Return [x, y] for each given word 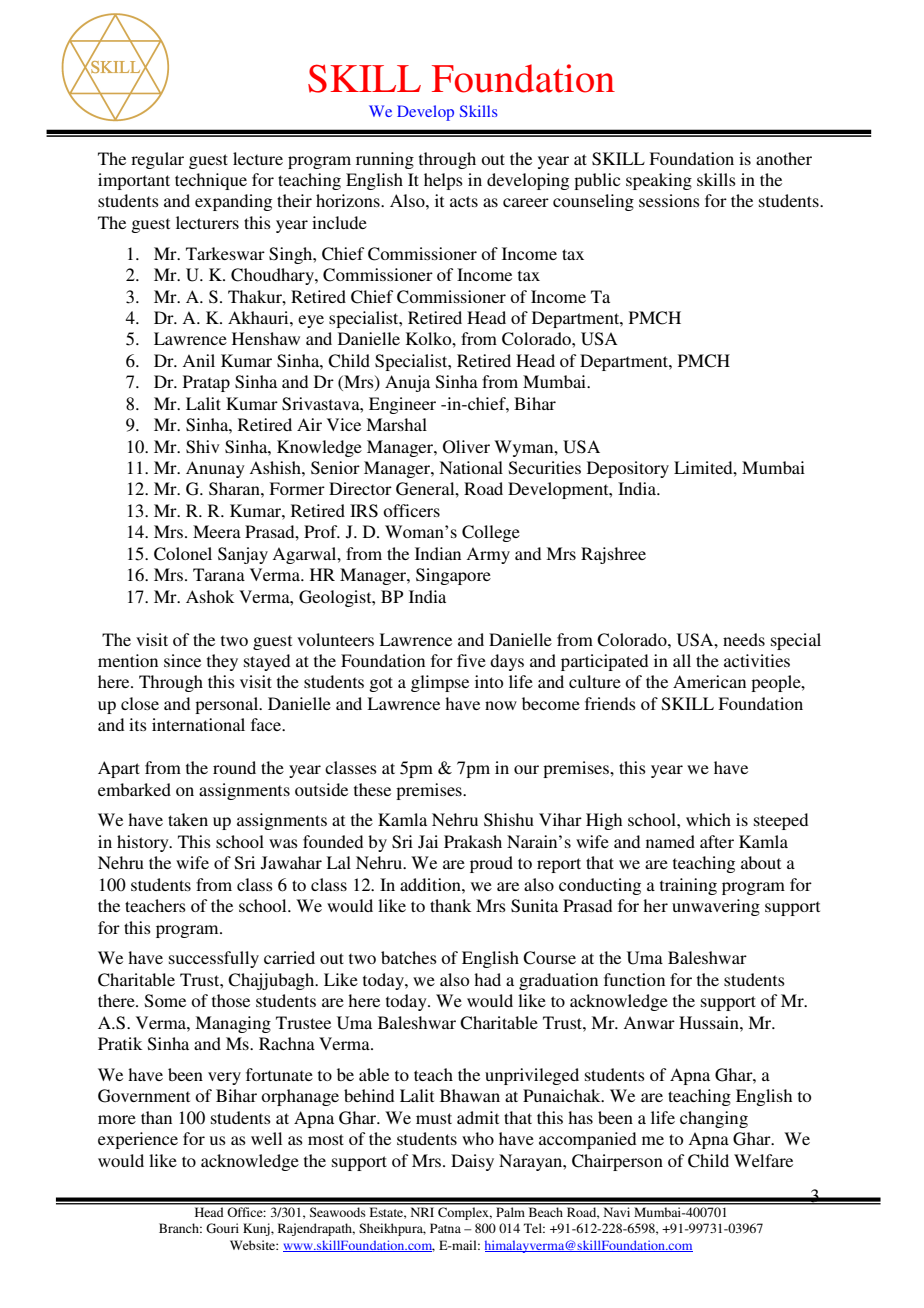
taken [188, 819]
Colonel [183, 554]
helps [443, 181]
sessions [669, 200]
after [717, 841]
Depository [628, 469]
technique [211, 181]
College [491, 533]
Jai [428, 842]
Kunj [257, 1229]
